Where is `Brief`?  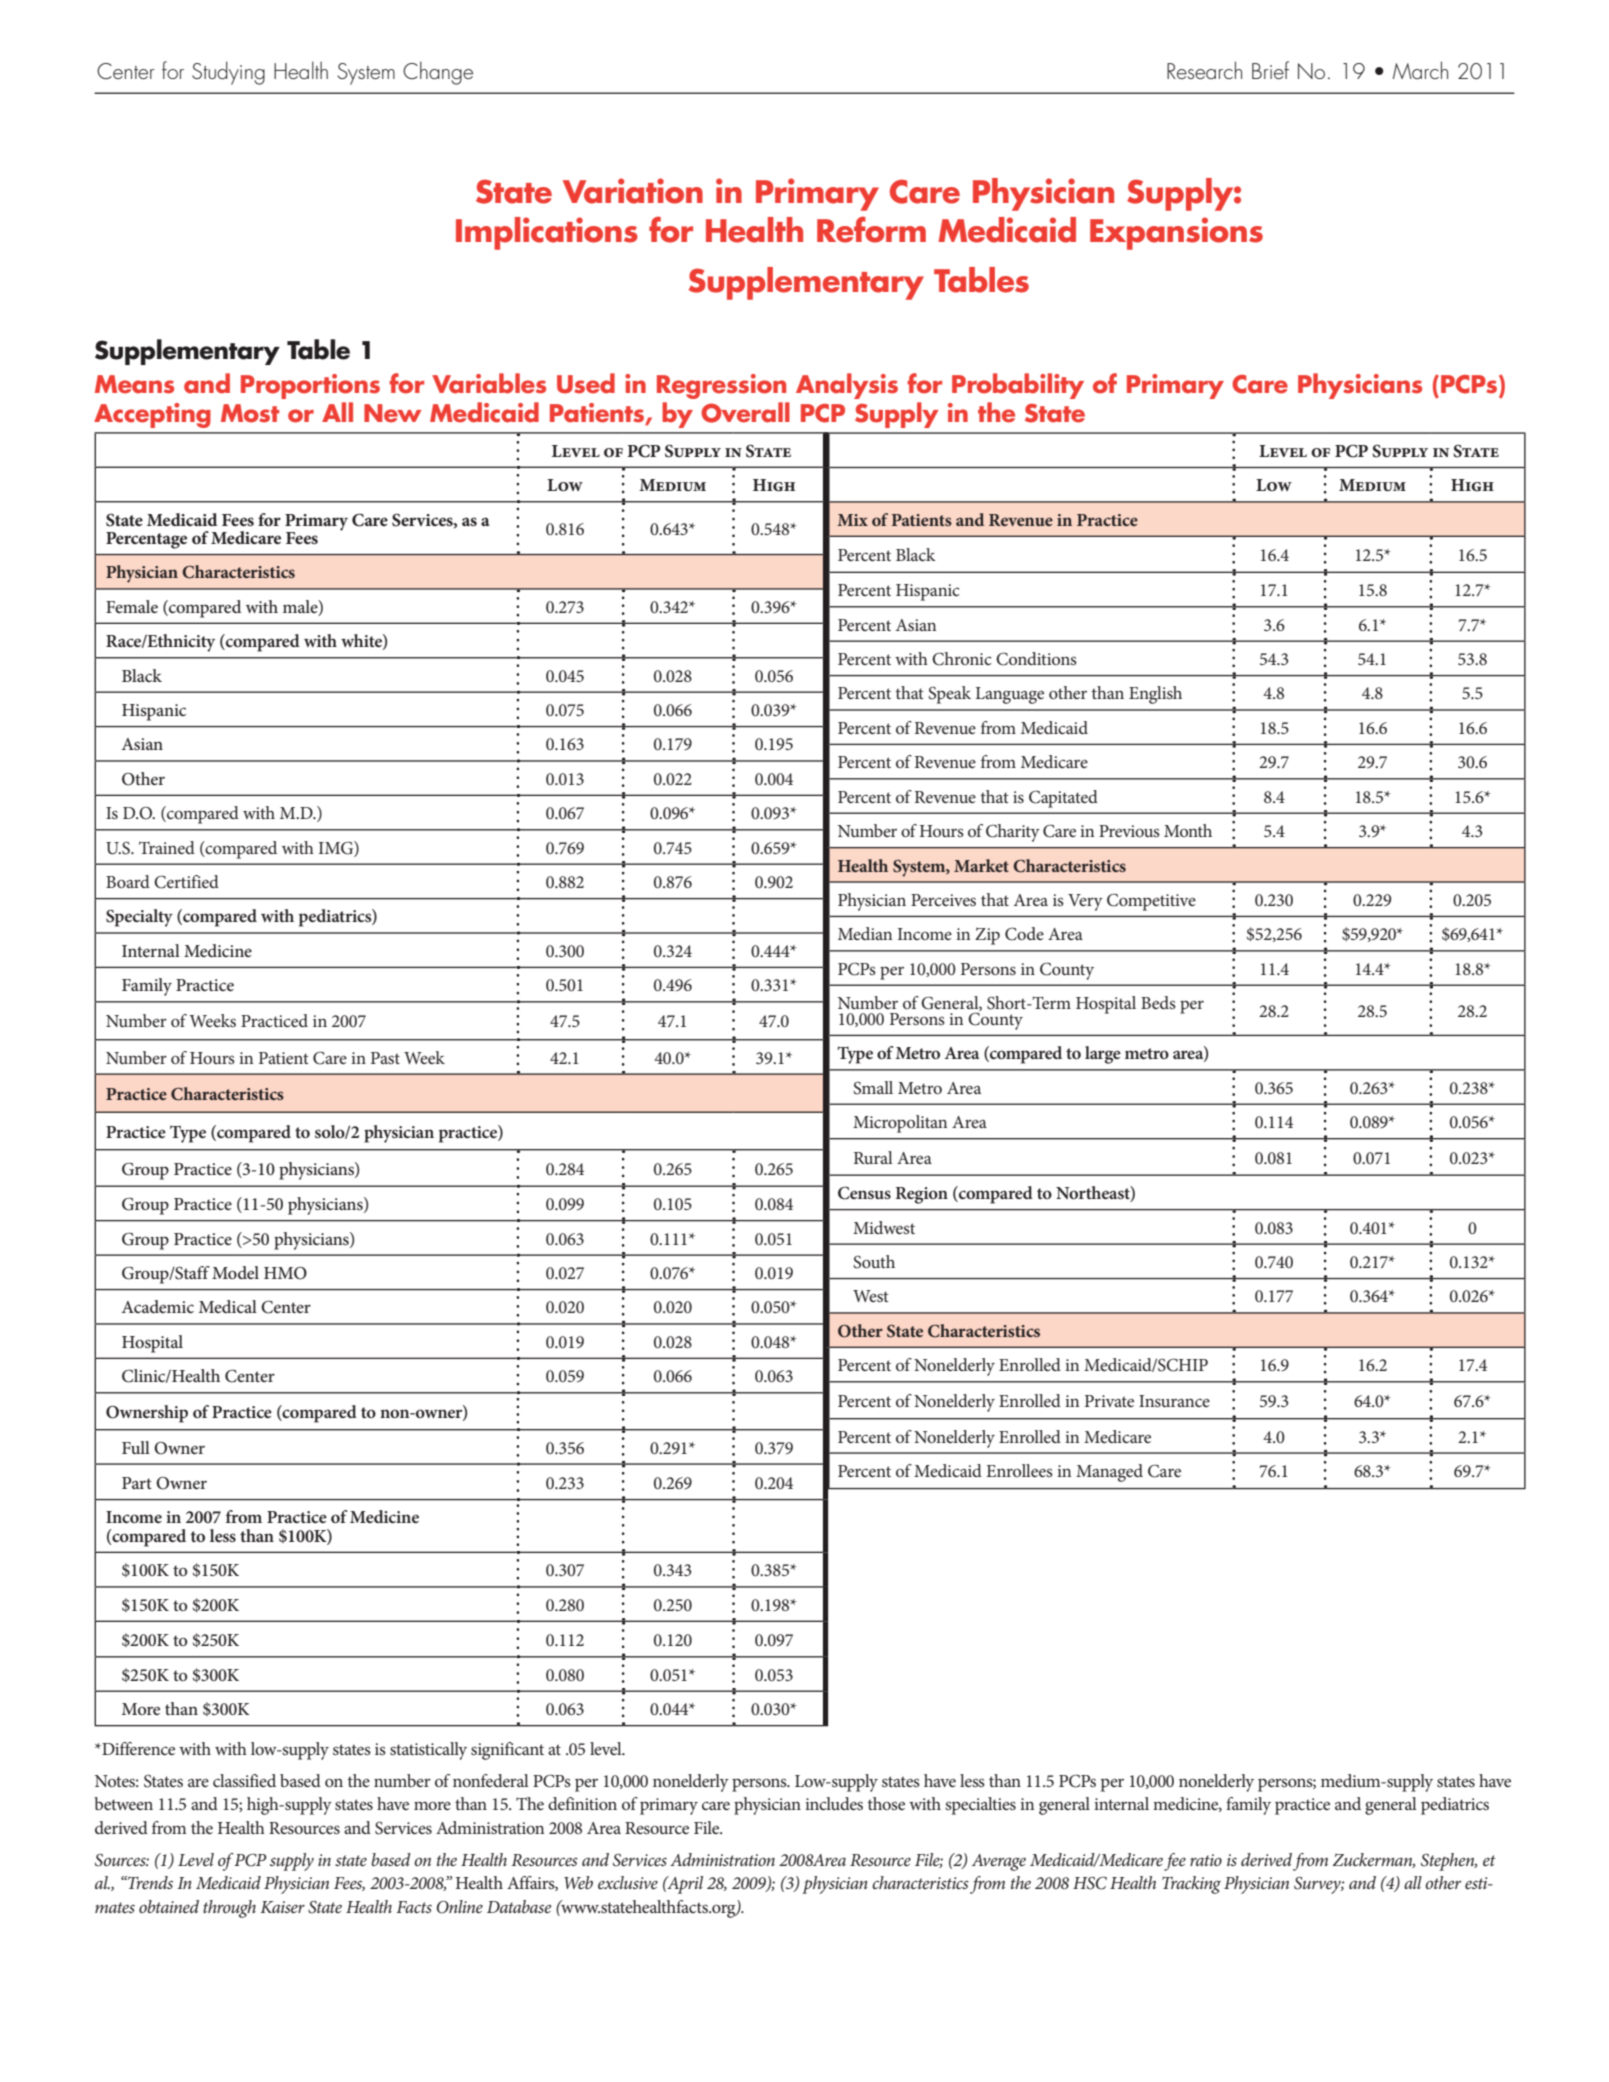 Brief is located at coordinates (1270, 70).
